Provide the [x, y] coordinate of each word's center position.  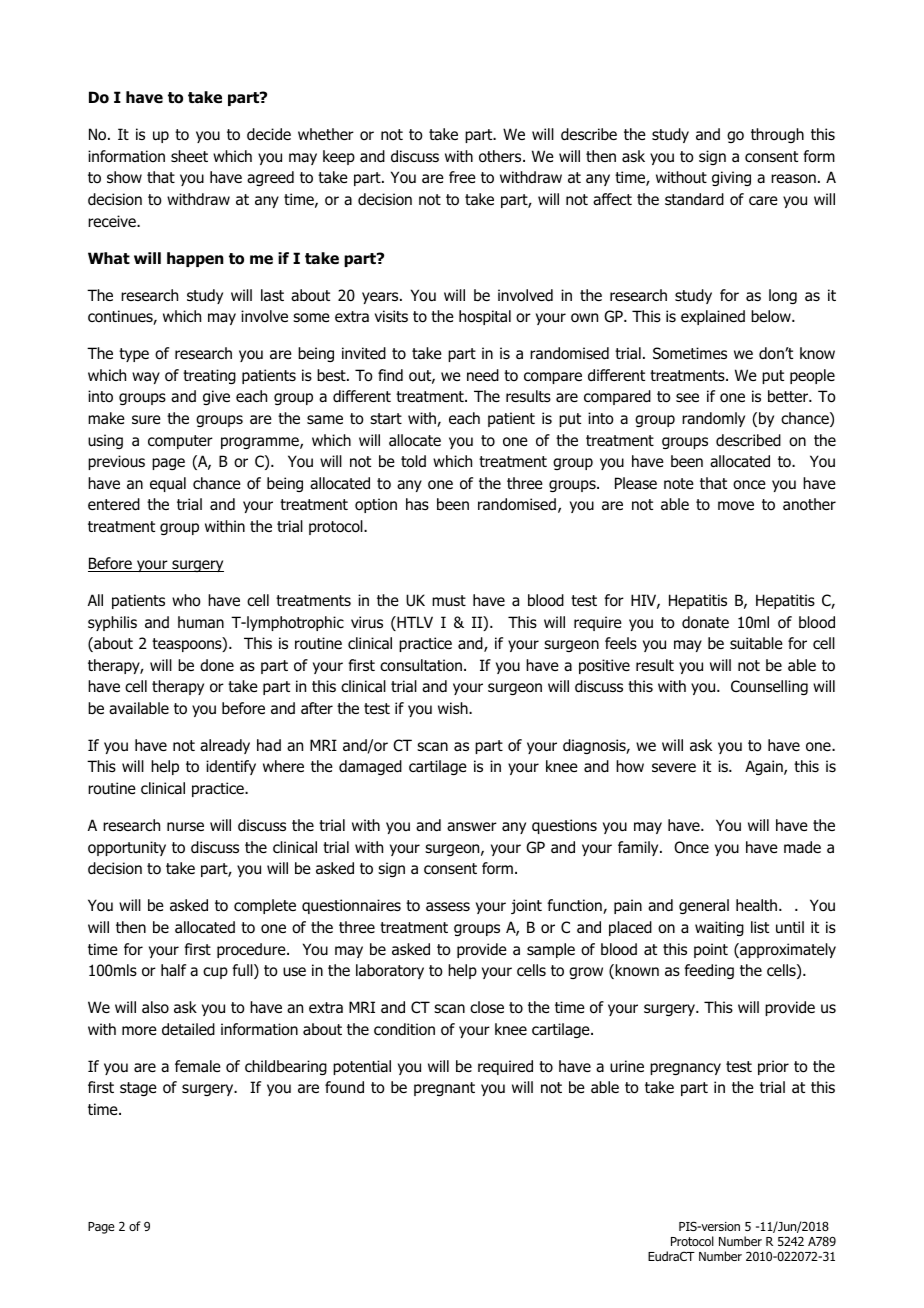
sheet [189, 156]
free [462, 177]
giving [731, 178]
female [198, 1066]
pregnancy [685, 1069]
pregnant [444, 1089]
